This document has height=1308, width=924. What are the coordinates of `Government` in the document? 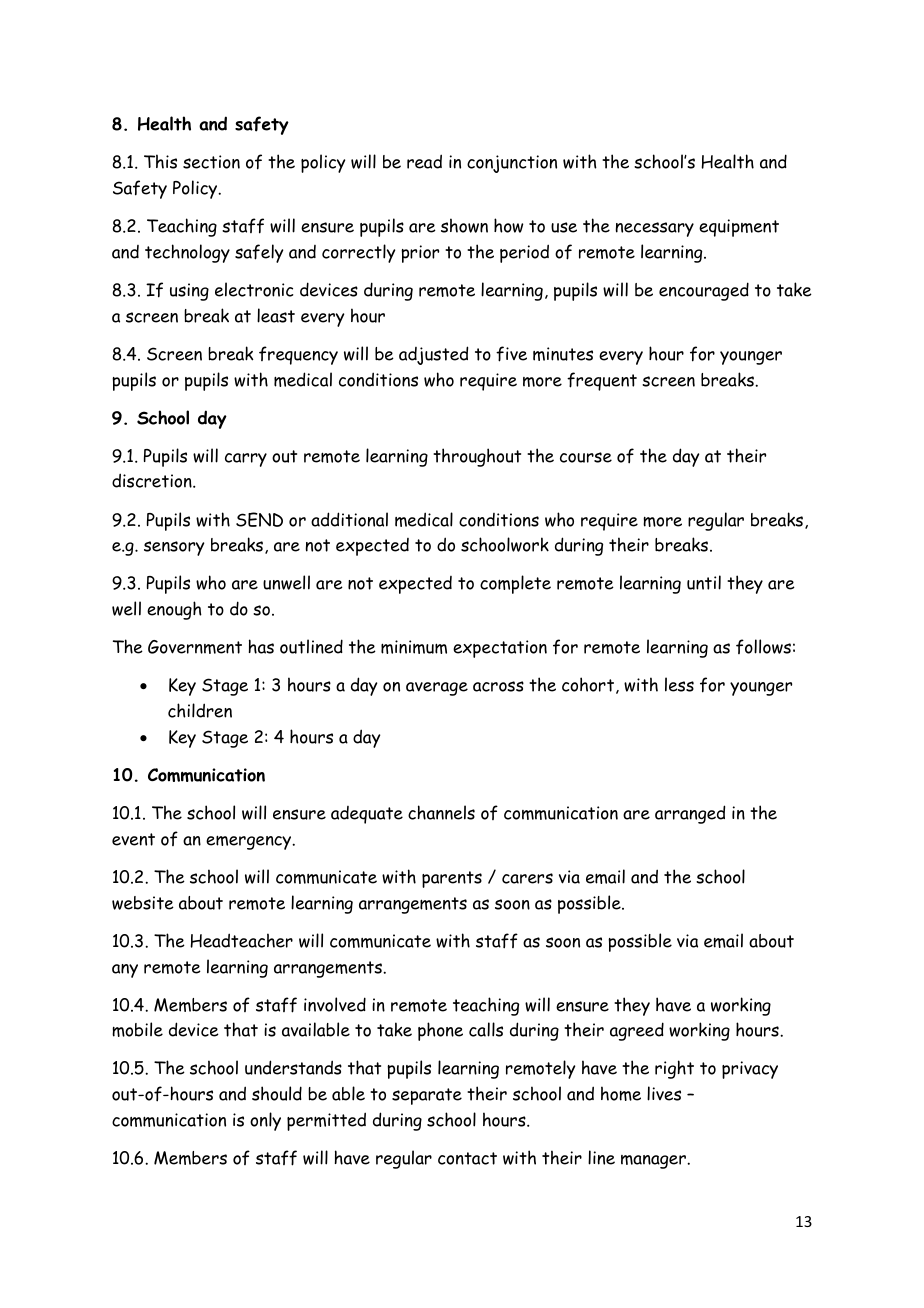 It's located at (195, 647).
